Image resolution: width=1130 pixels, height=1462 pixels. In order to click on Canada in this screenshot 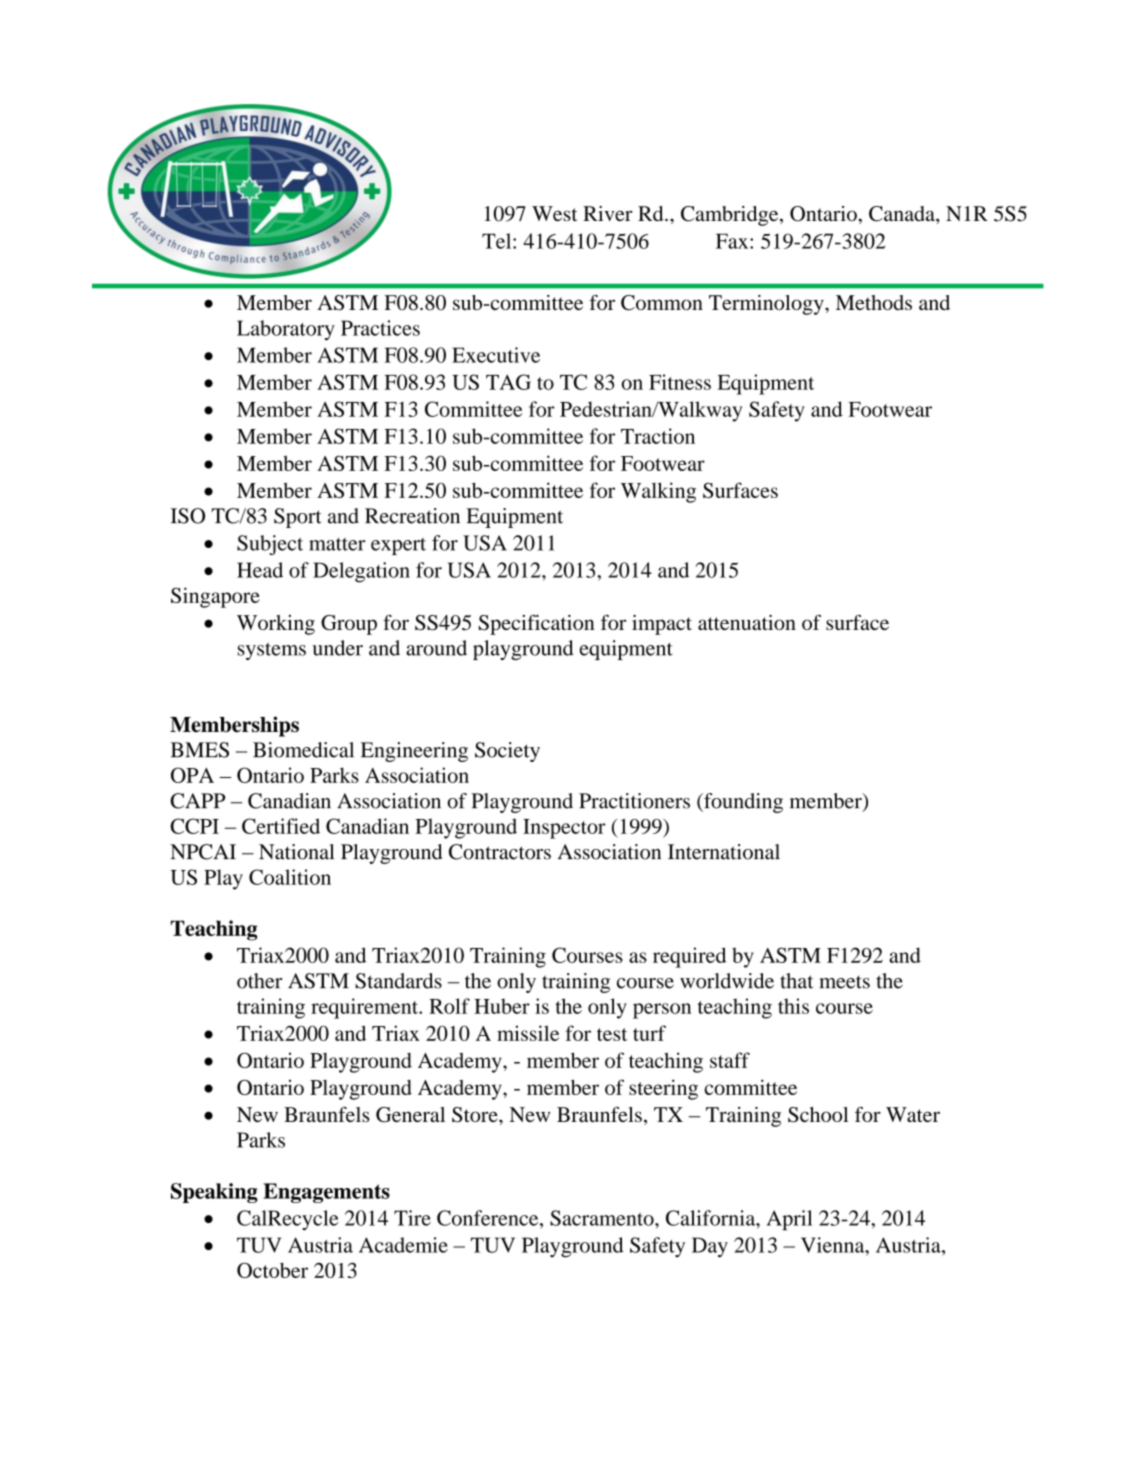, I will do `click(903, 214)`.
